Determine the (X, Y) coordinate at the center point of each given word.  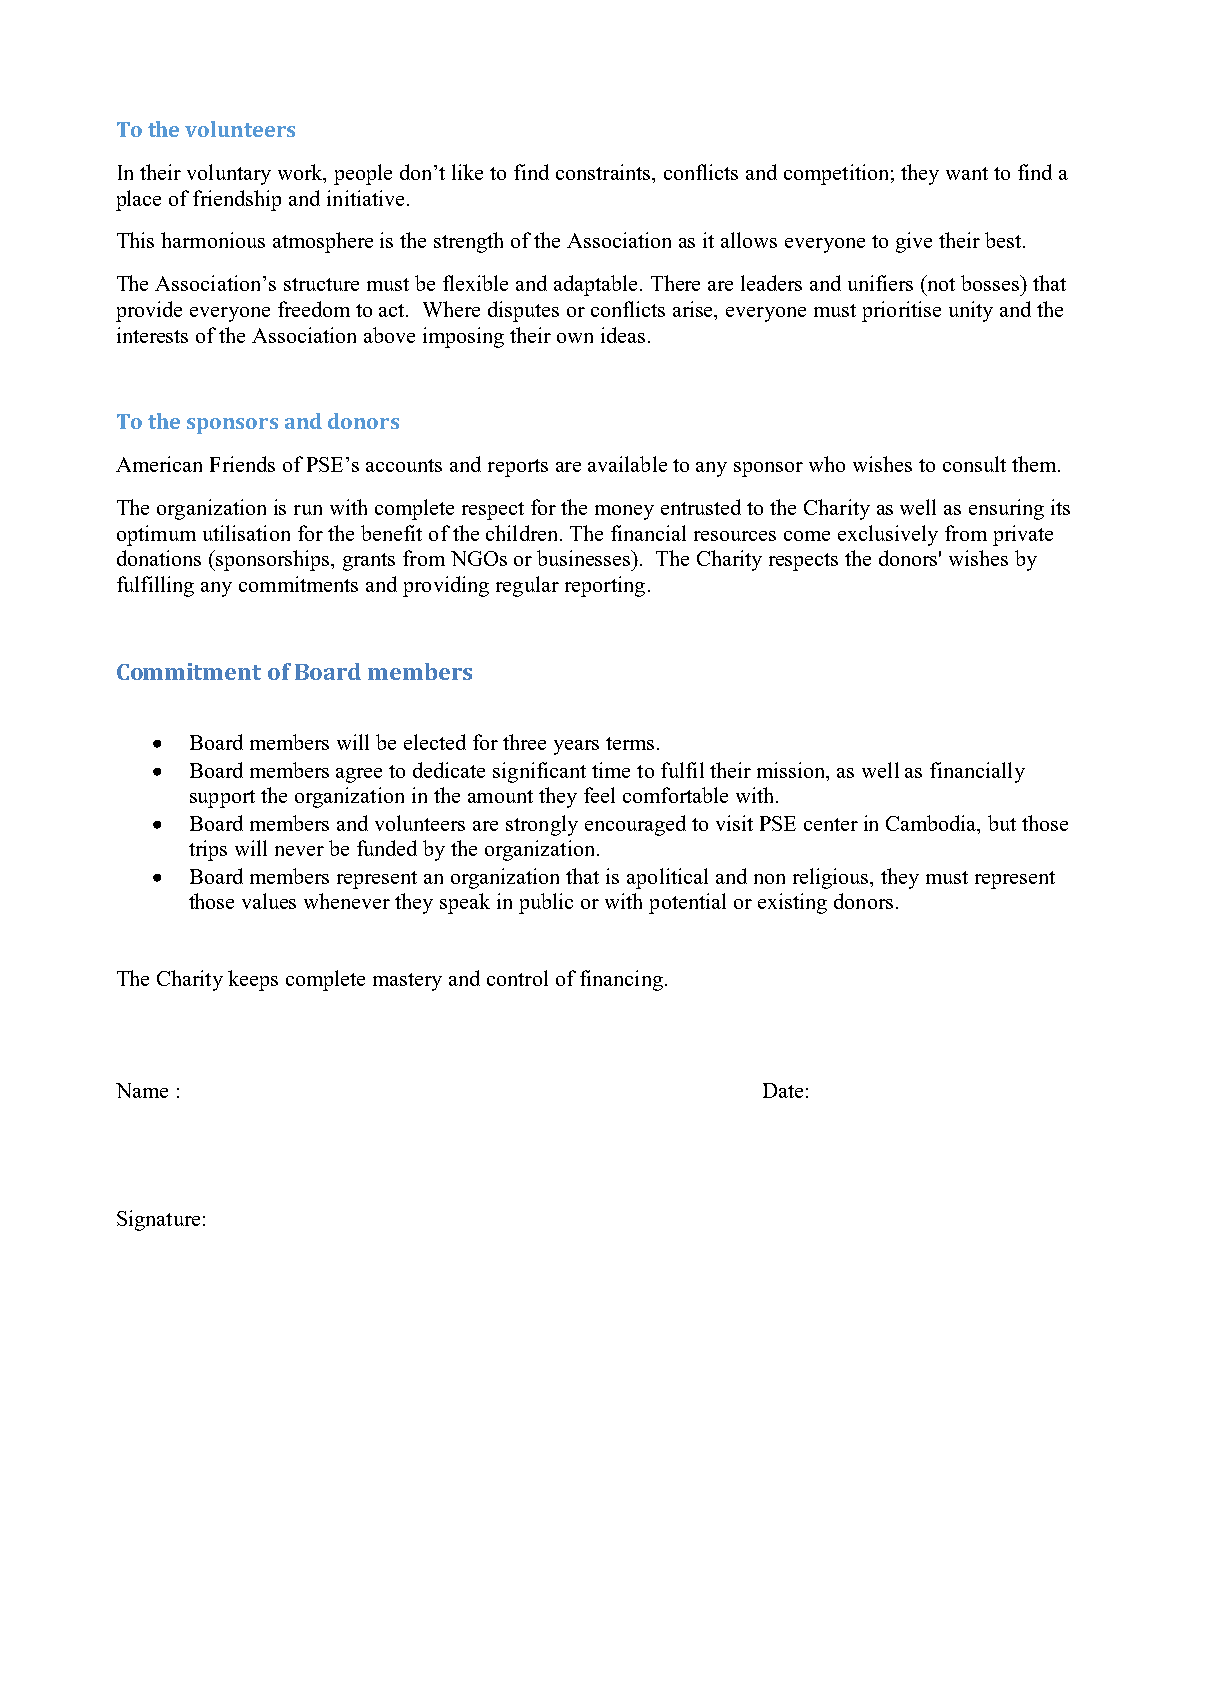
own (575, 338)
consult (974, 464)
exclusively (888, 535)
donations (159, 558)
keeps (253, 980)
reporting (605, 586)
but (1002, 823)
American (159, 464)
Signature (158, 1220)
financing (621, 980)
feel (599, 795)
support (222, 799)
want (967, 173)
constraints (604, 172)
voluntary (229, 174)
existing (792, 903)
